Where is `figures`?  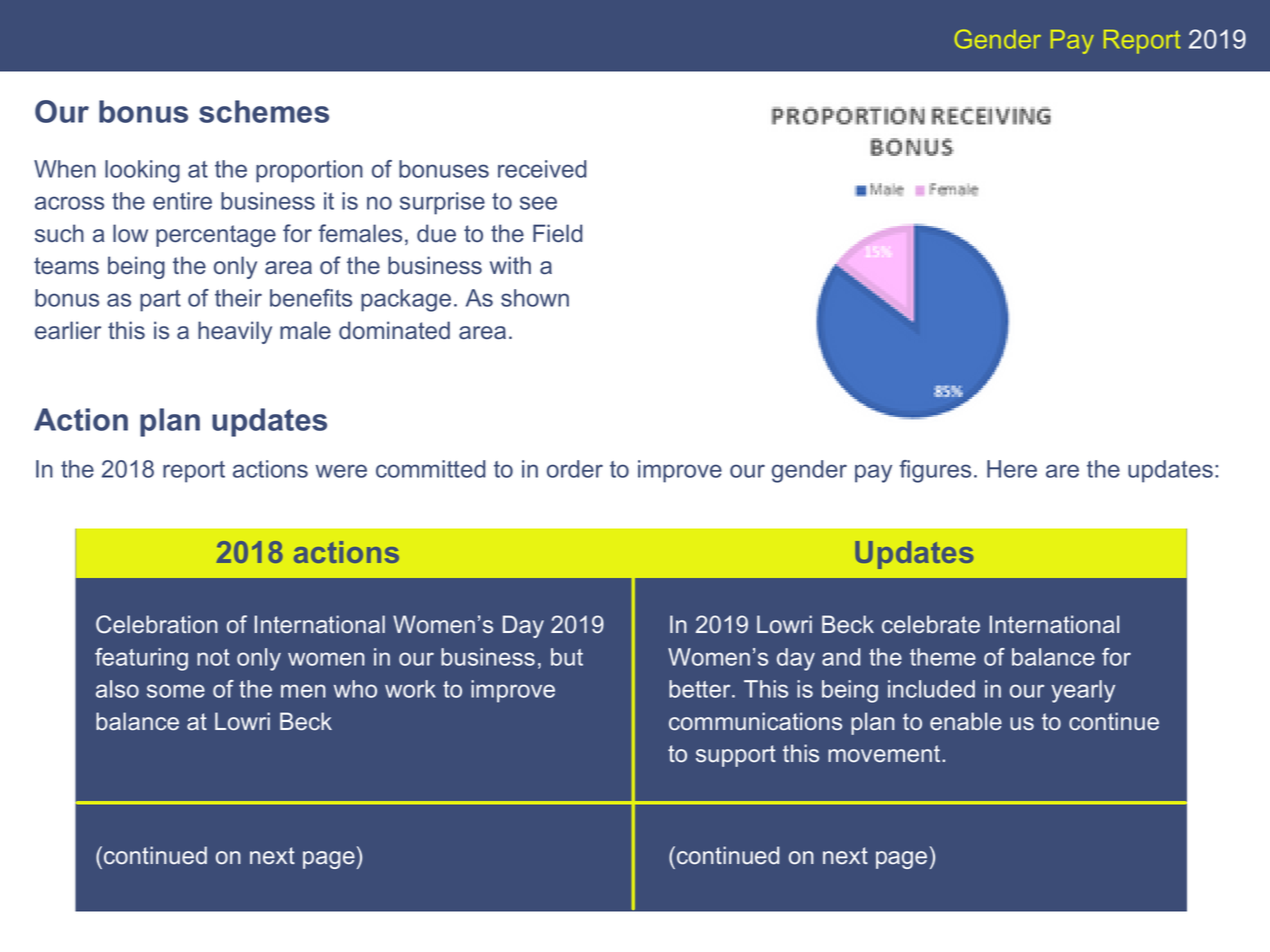 figures is located at coordinates (935, 471).
